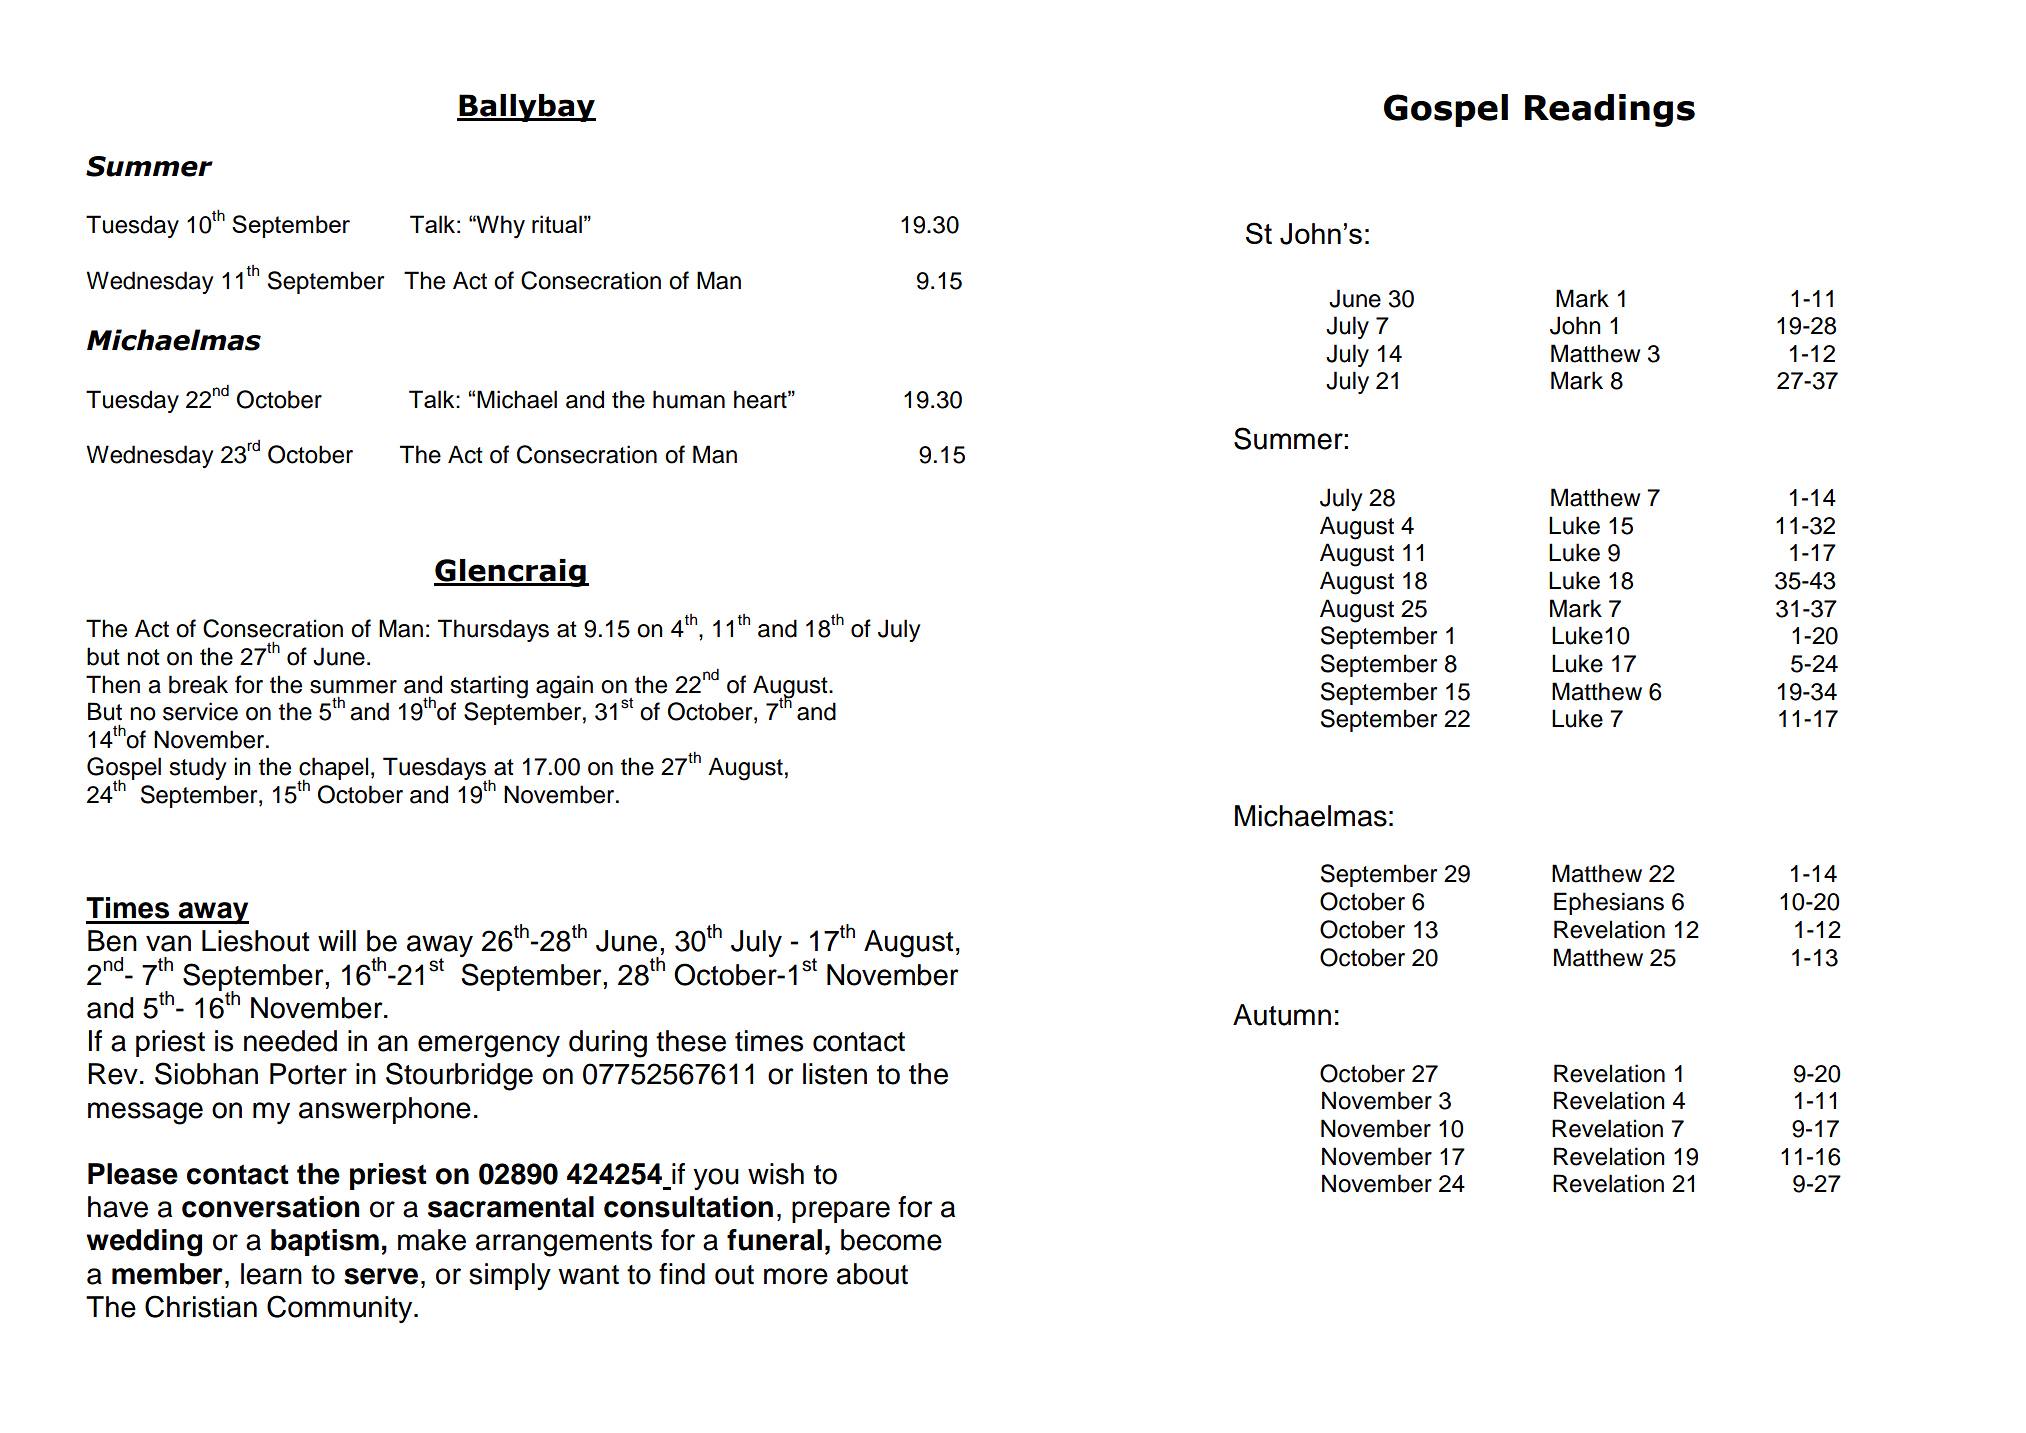 This screenshot has height=1433, width=2026. Describe the element at coordinates (891, 1240) in the screenshot. I see `become` at that location.
